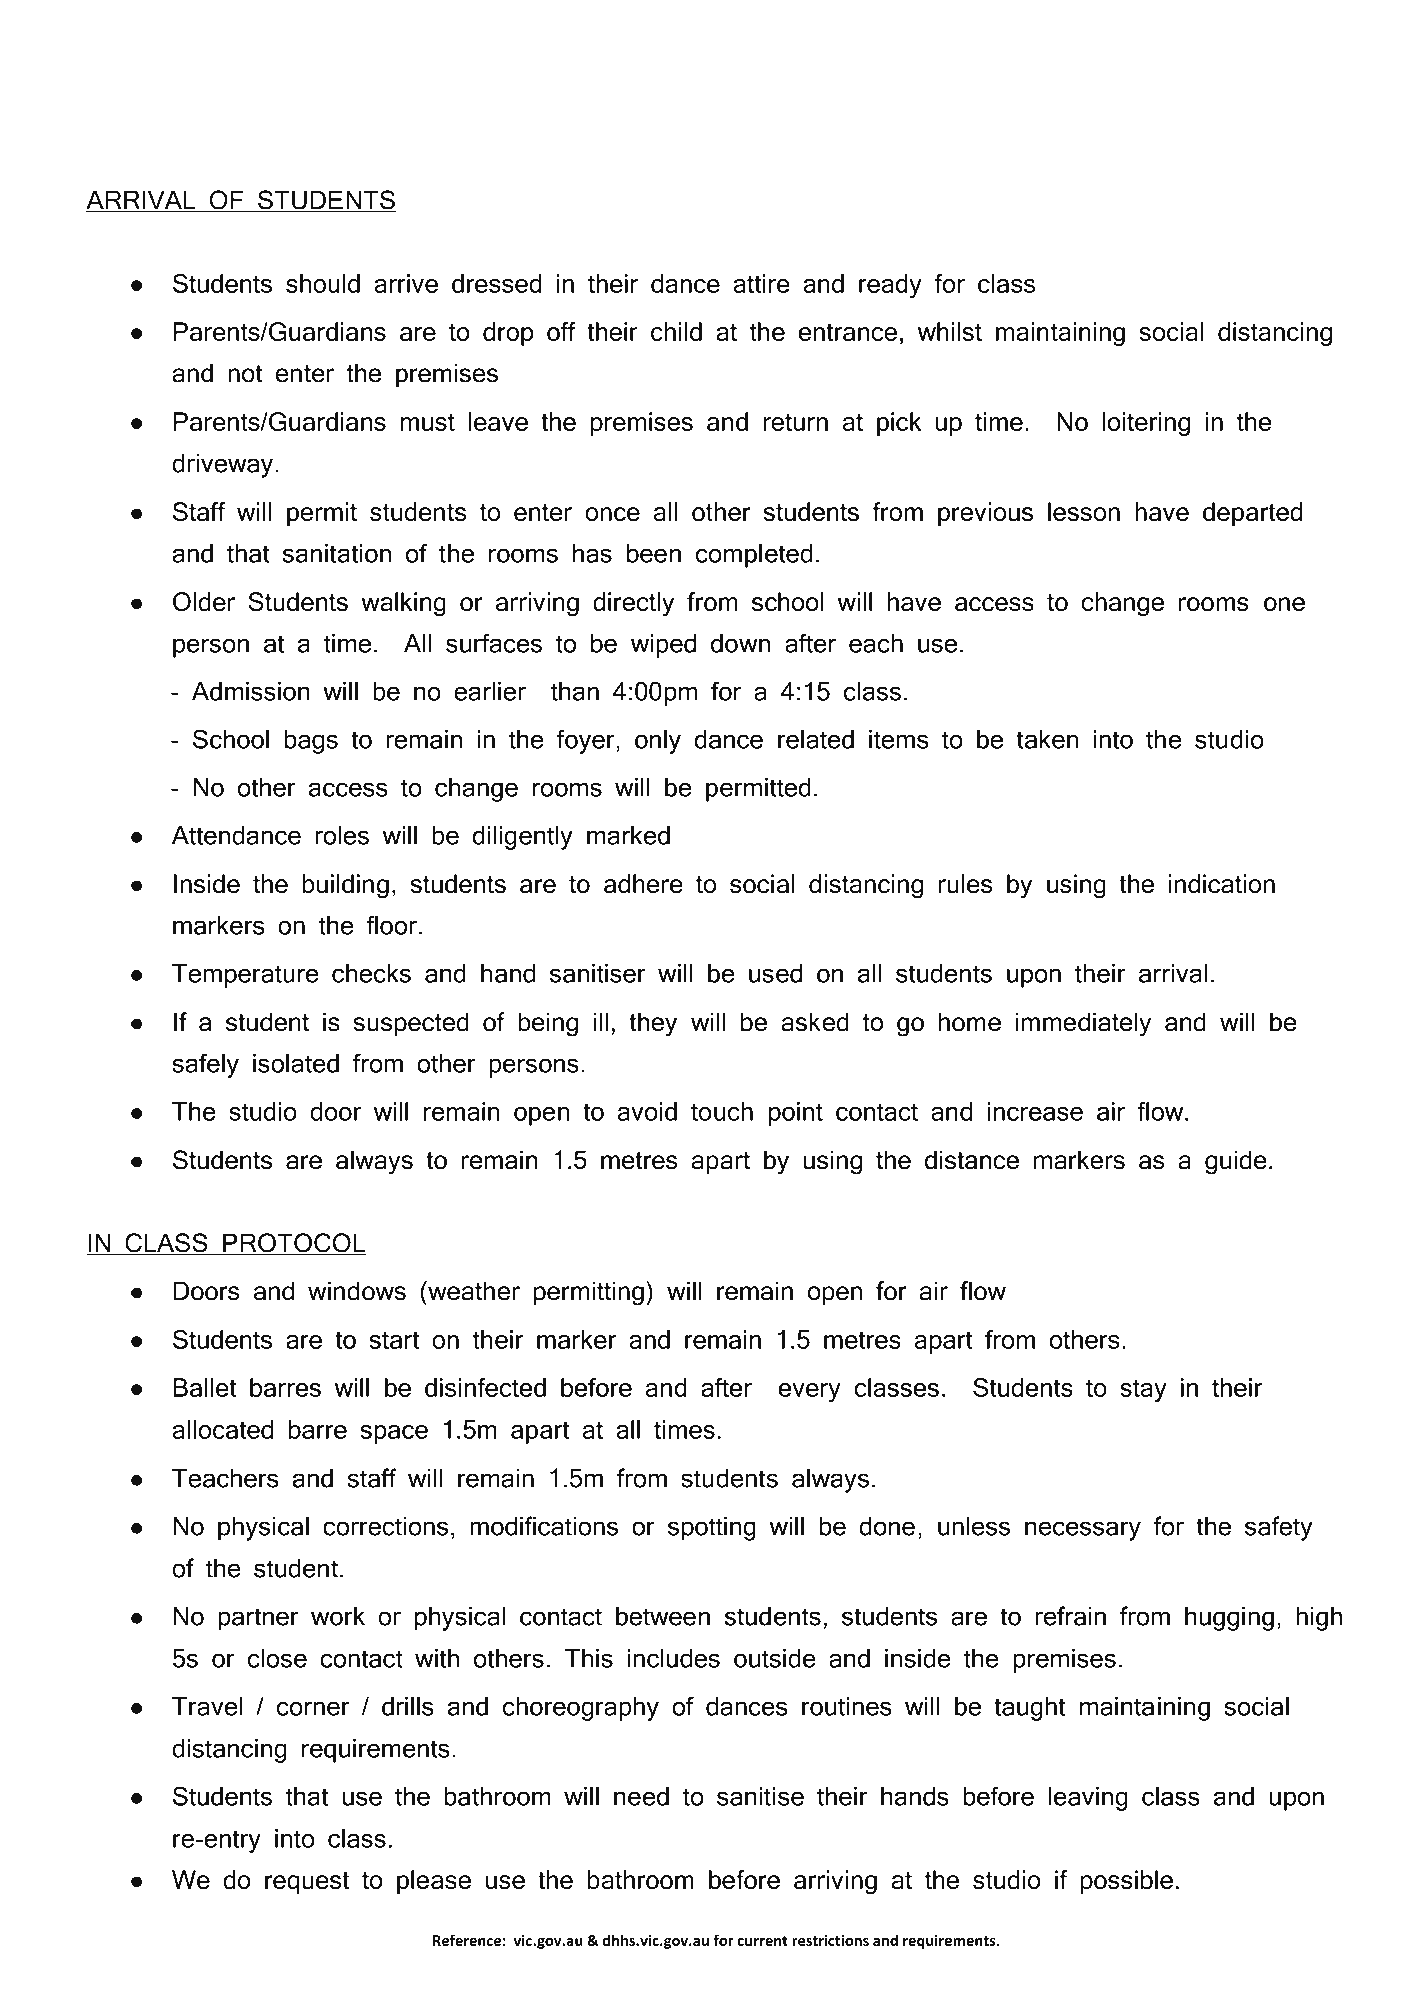 The image size is (1410, 1995). Describe the element at coordinates (1127, 1882) in the screenshot. I see `possible` at that location.
